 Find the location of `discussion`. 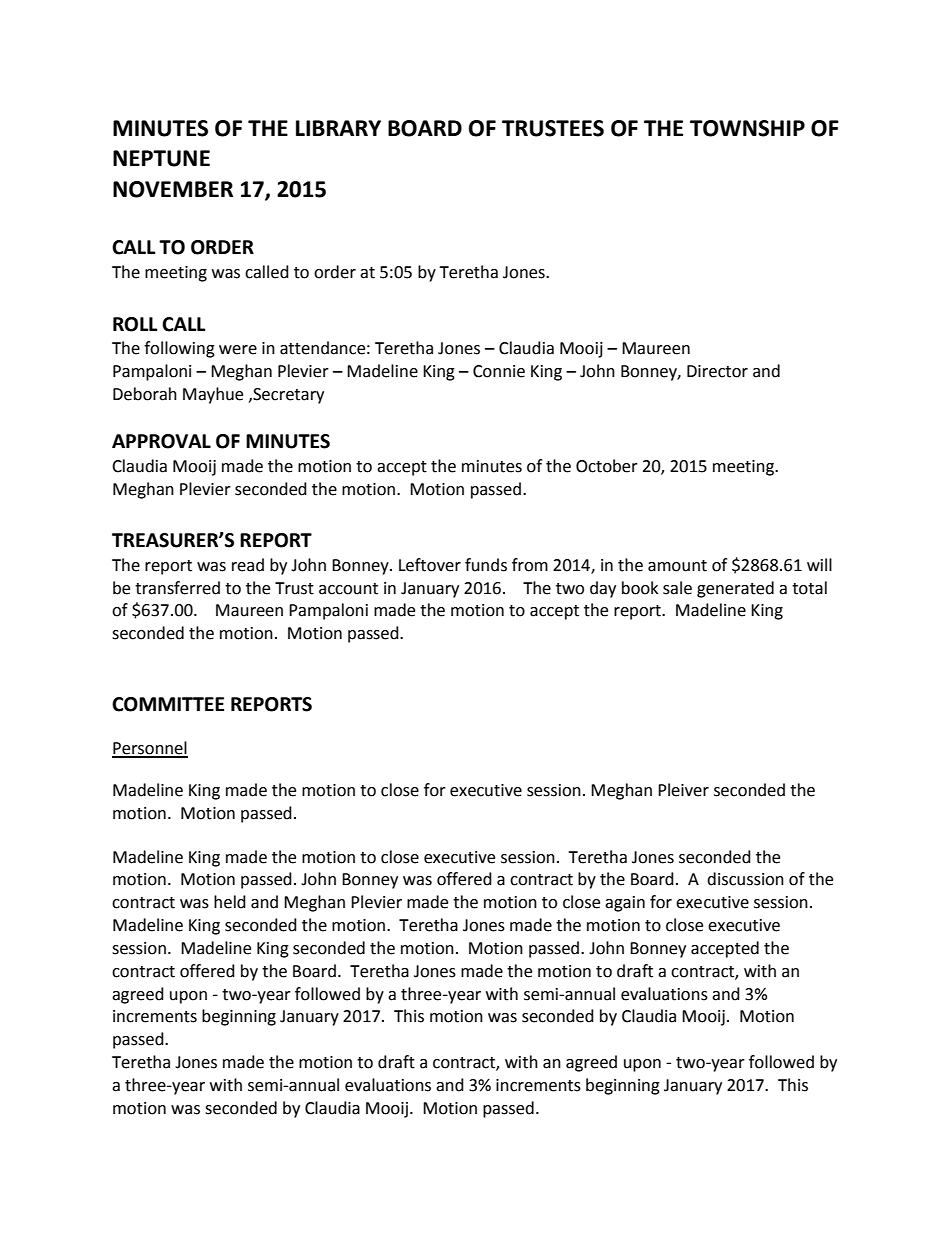

discussion is located at coordinates (745, 879).
